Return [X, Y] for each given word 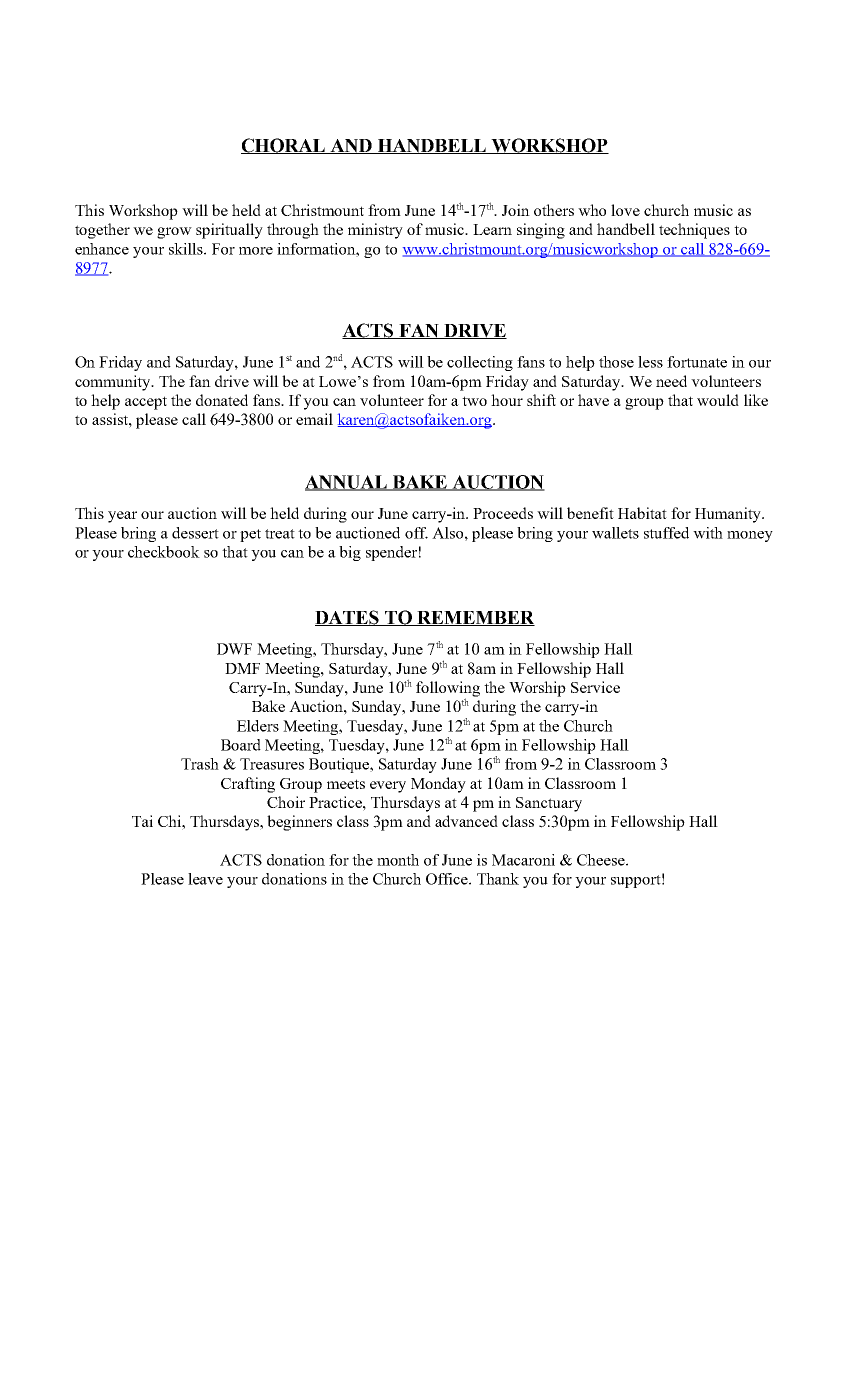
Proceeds [503, 513]
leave [205, 879]
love [625, 210]
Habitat [642, 513]
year [122, 517]
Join [516, 210]
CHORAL [284, 146]
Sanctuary [549, 804]
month [398, 860]
